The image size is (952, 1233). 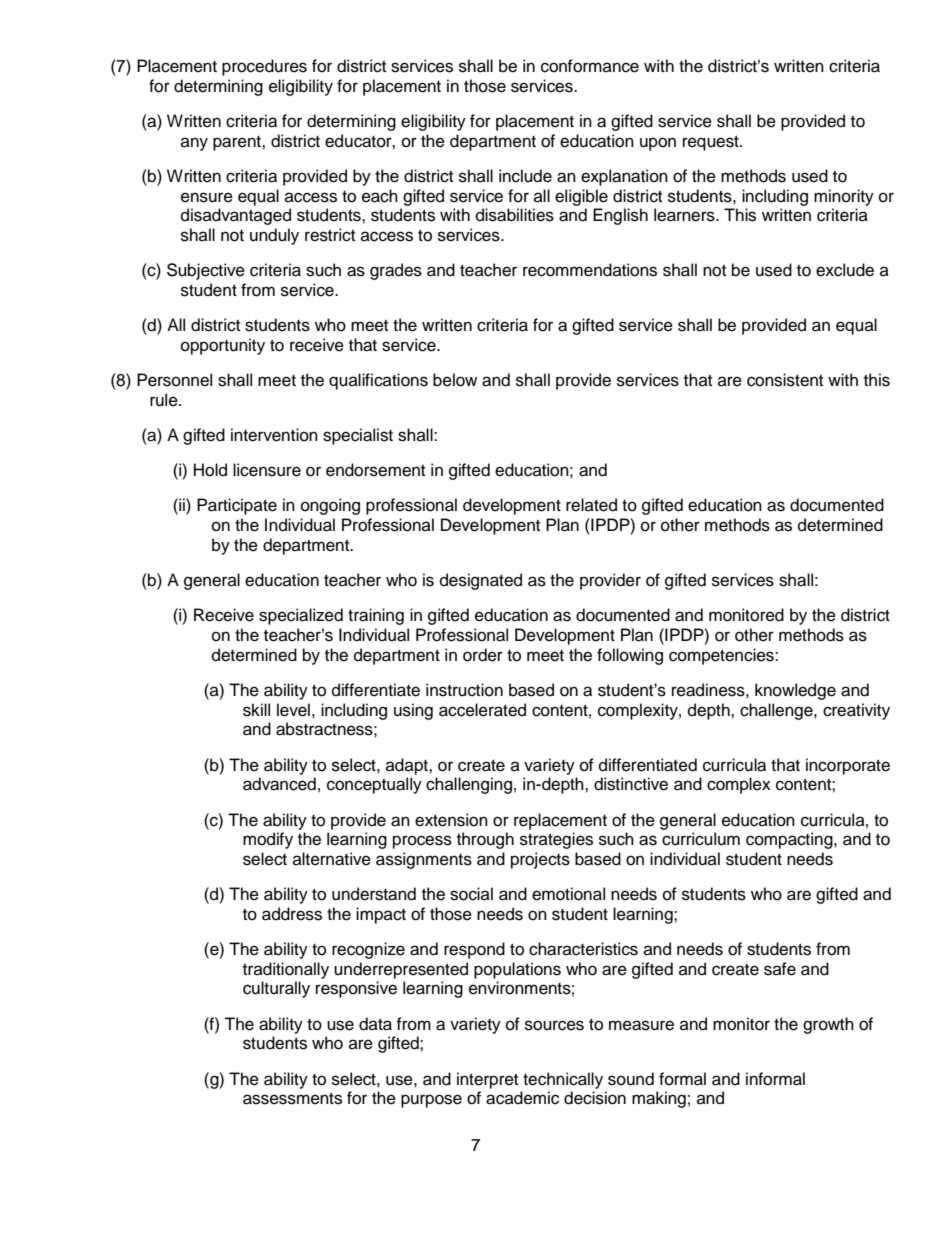 I want to click on designated, so click(x=481, y=581).
